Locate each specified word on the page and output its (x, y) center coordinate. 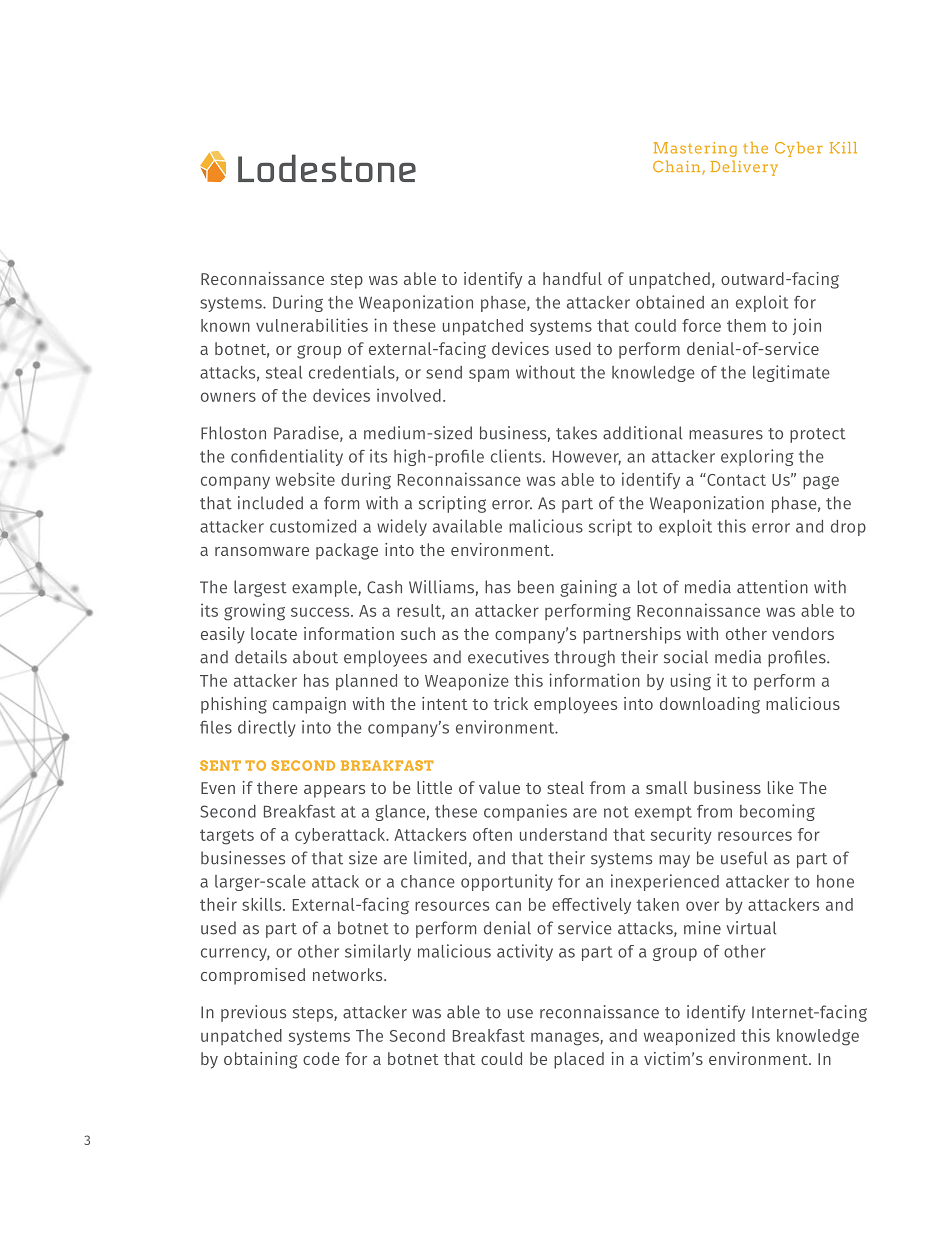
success (321, 612)
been (536, 587)
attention (772, 587)
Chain (678, 167)
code (321, 1058)
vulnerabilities (312, 325)
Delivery (744, 168)
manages (566, 1039)
